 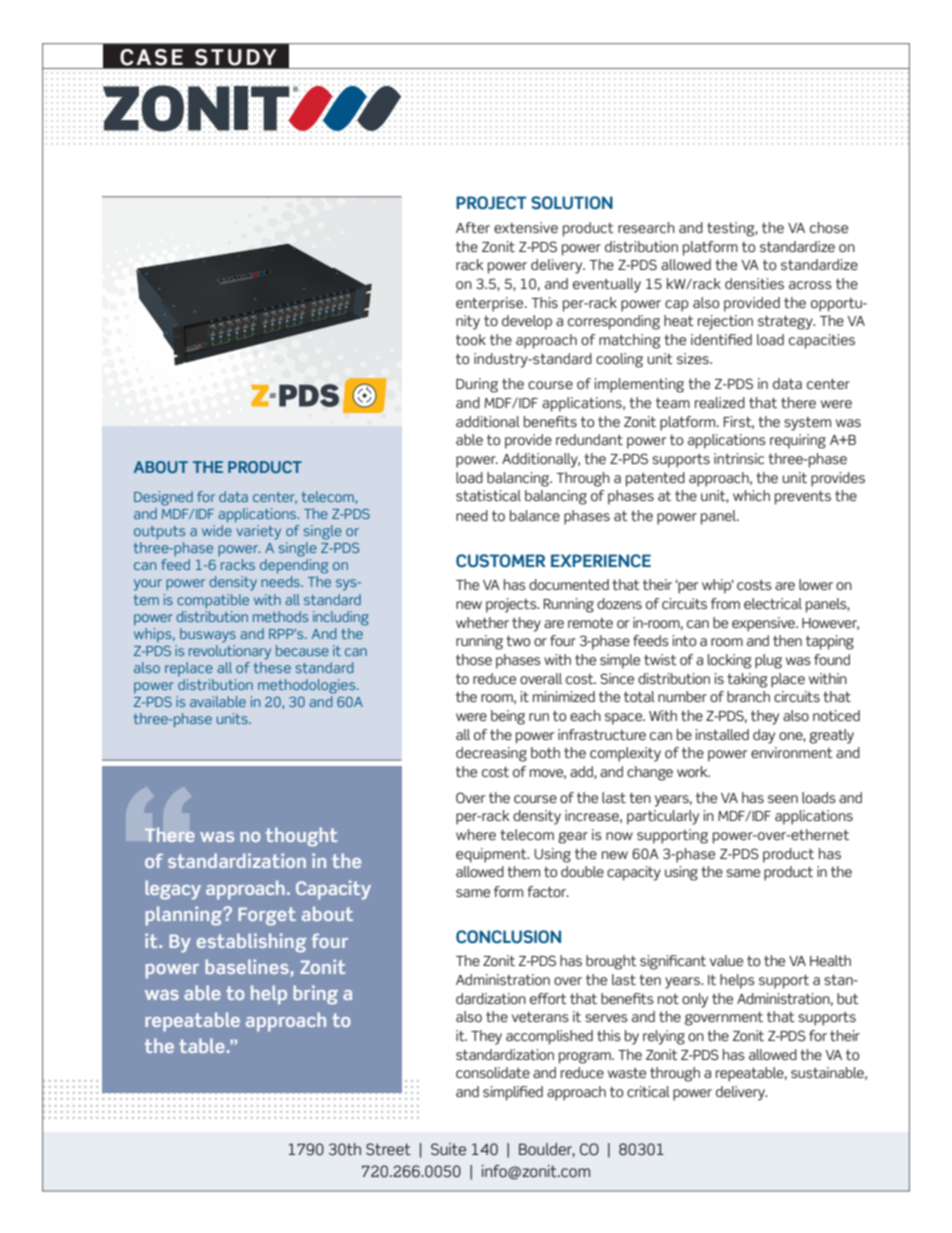 What do you see at coordinates (513, 1093) in the page?
I see `simplified` at bounding box center [513, 1093].
